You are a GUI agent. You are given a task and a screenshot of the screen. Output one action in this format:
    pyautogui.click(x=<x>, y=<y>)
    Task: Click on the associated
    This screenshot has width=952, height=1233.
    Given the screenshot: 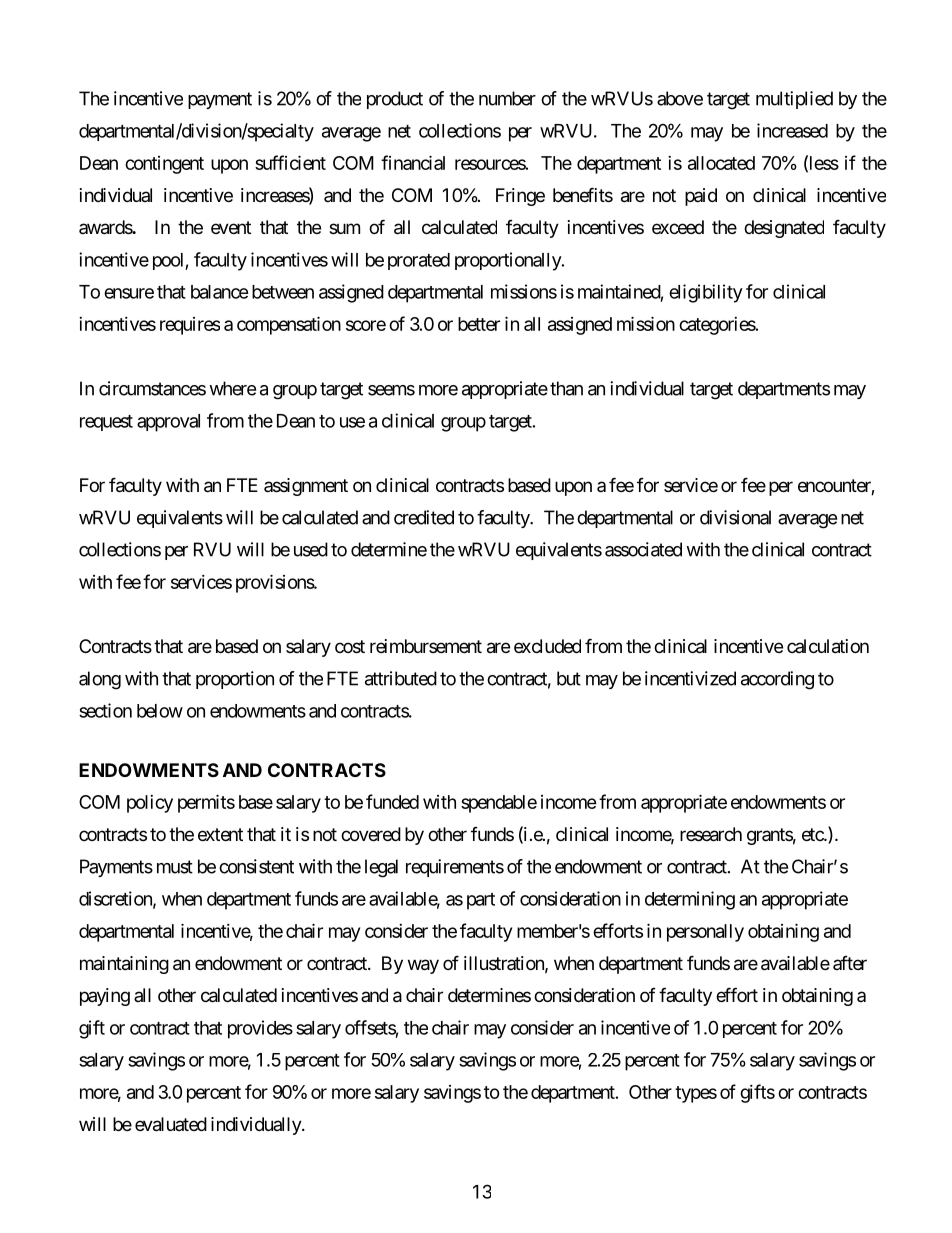 What is the action you would take?
    pyautogui.click(x=643, y=549)
